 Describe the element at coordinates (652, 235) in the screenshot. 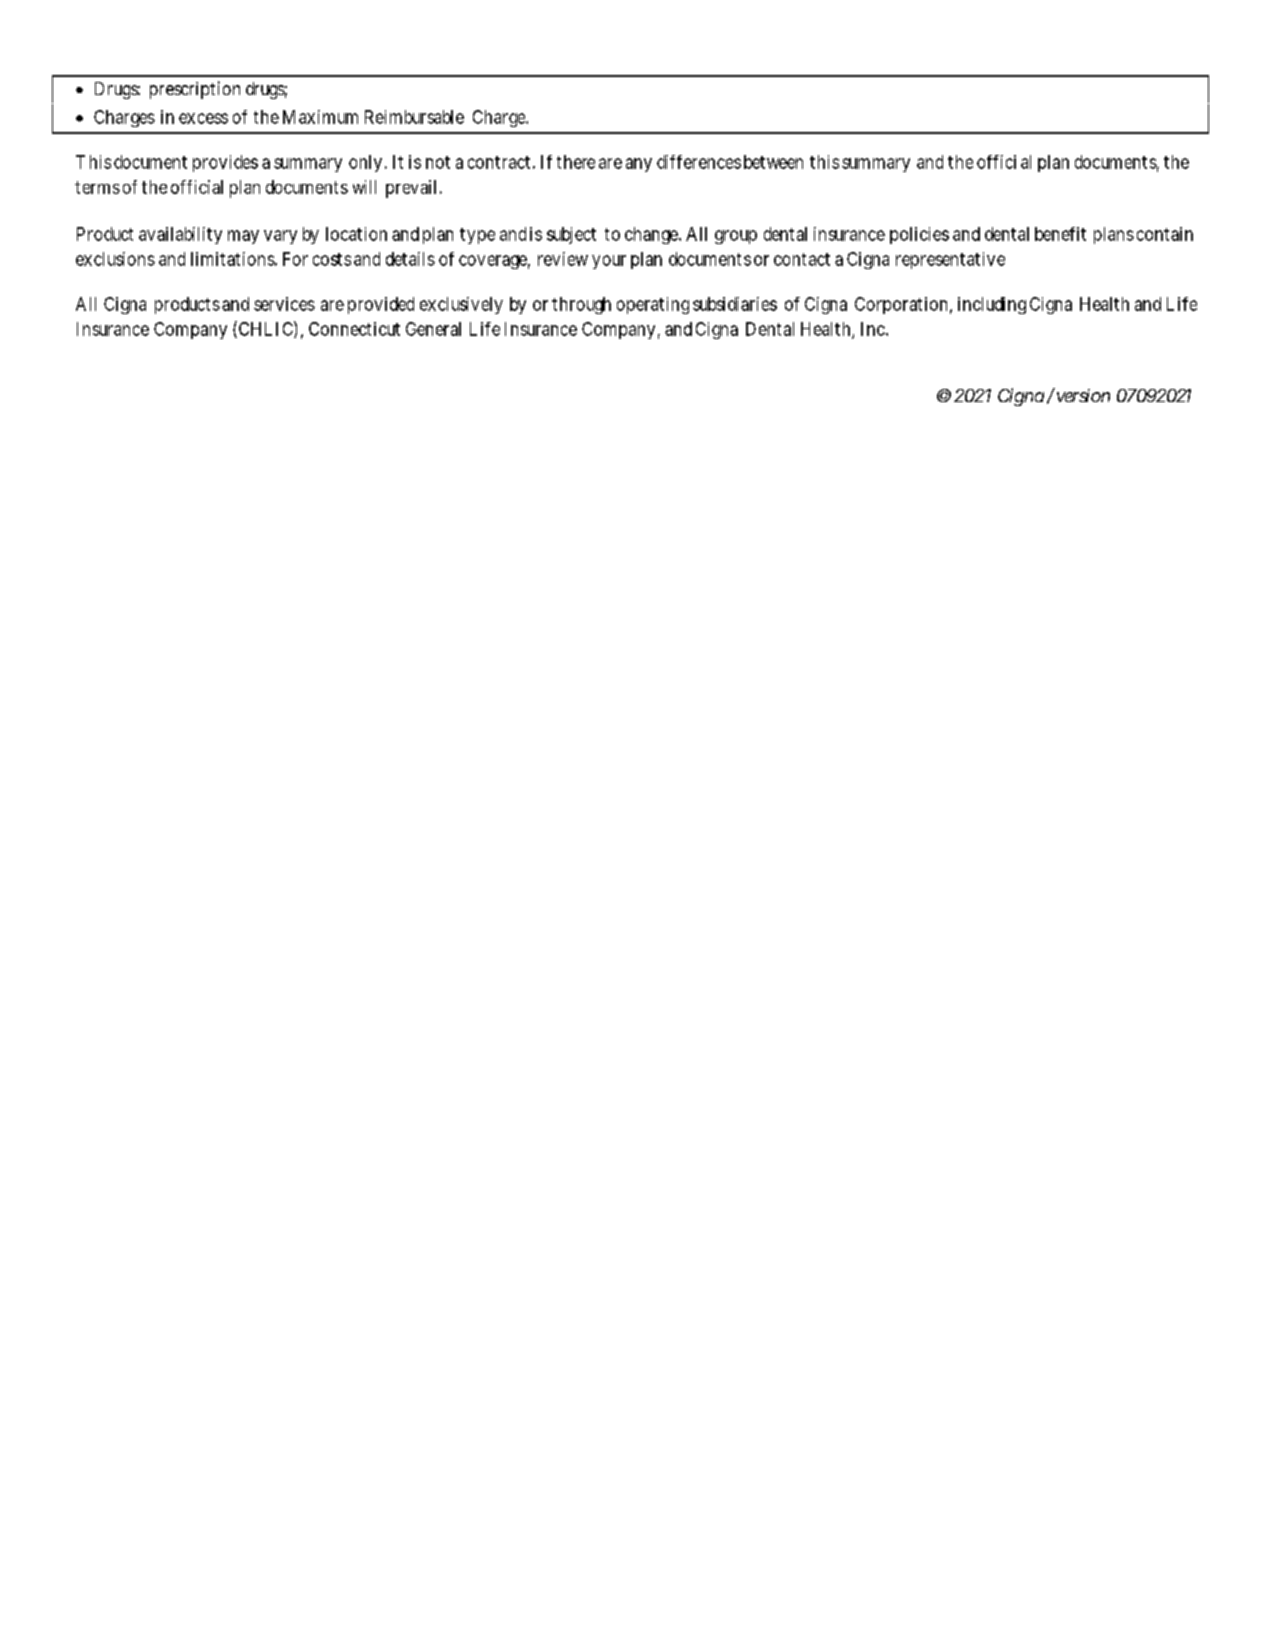

I see `change` at that location.
